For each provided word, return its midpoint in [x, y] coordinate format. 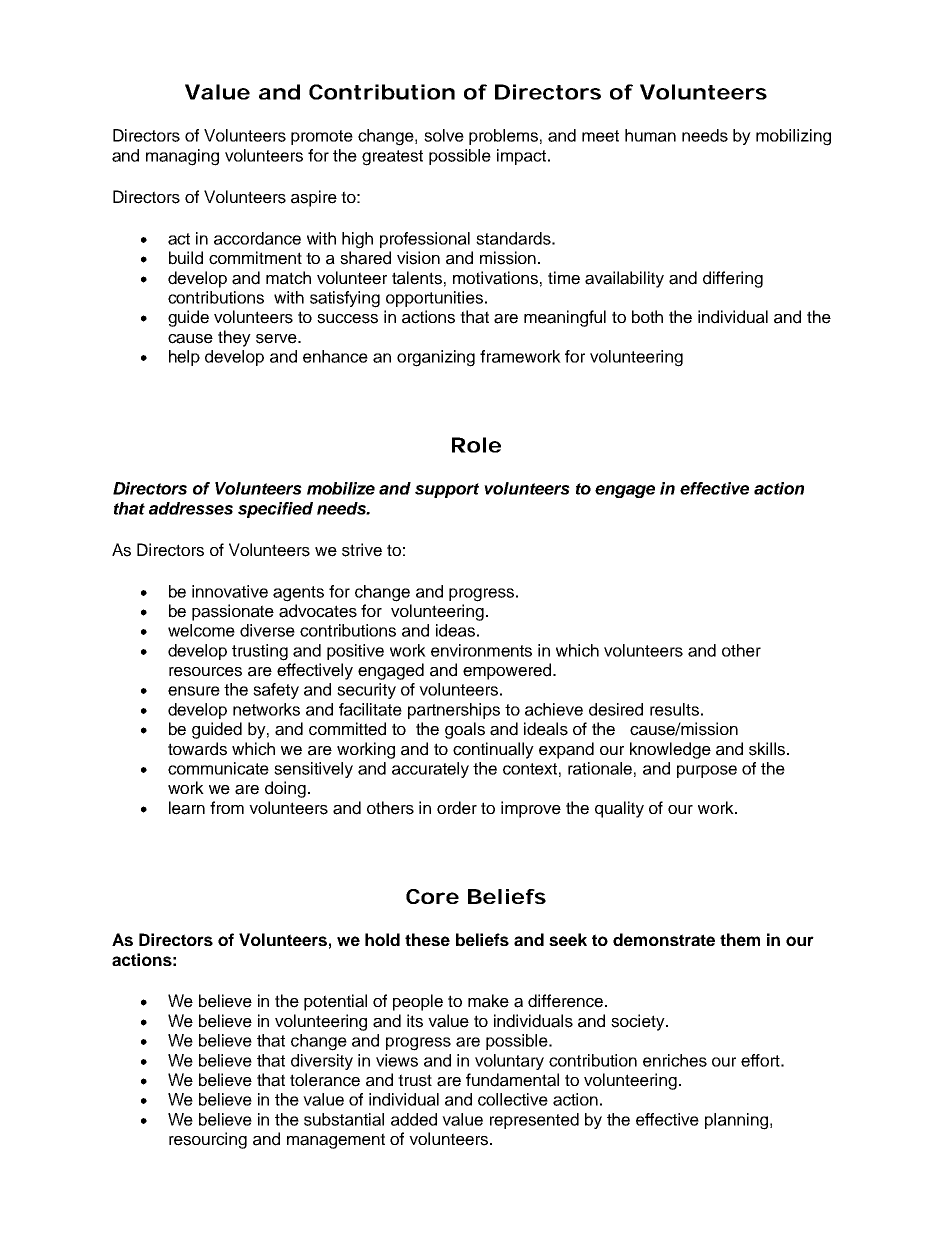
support [447, 490]
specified [275, 510]
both [647, 317]
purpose [707, 771]
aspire [314, 198]
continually [493, 750]
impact [523, 157]
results [674, 709]
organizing [436, 358]
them [740, 939]
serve [277, 339]
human [650, 135]
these [427, 939]
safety [276, 691]
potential [335, 1002]
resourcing [208, 1140]
